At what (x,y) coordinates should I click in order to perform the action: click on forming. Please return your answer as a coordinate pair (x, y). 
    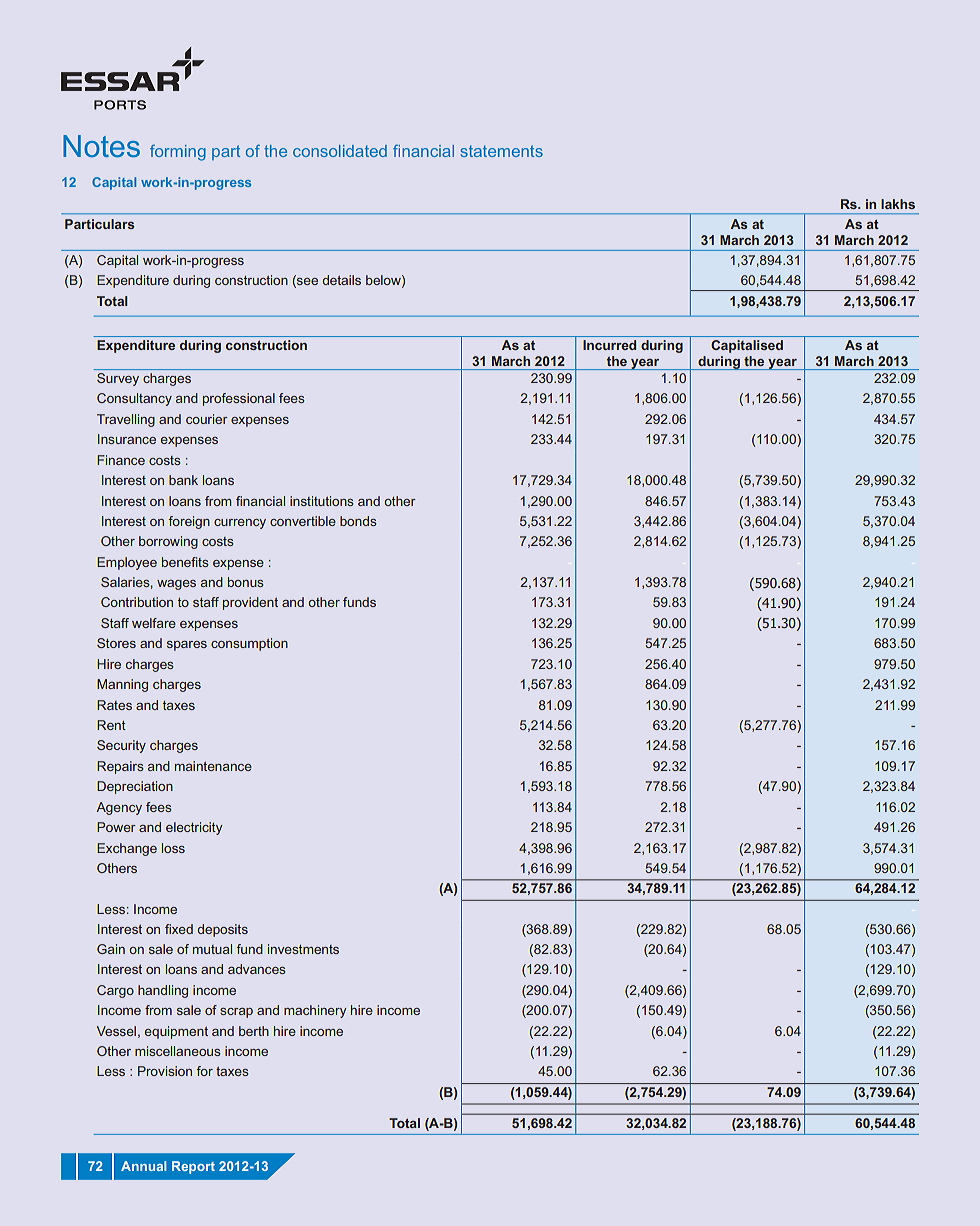
    Looking at the image, I should click on (178, 153).
